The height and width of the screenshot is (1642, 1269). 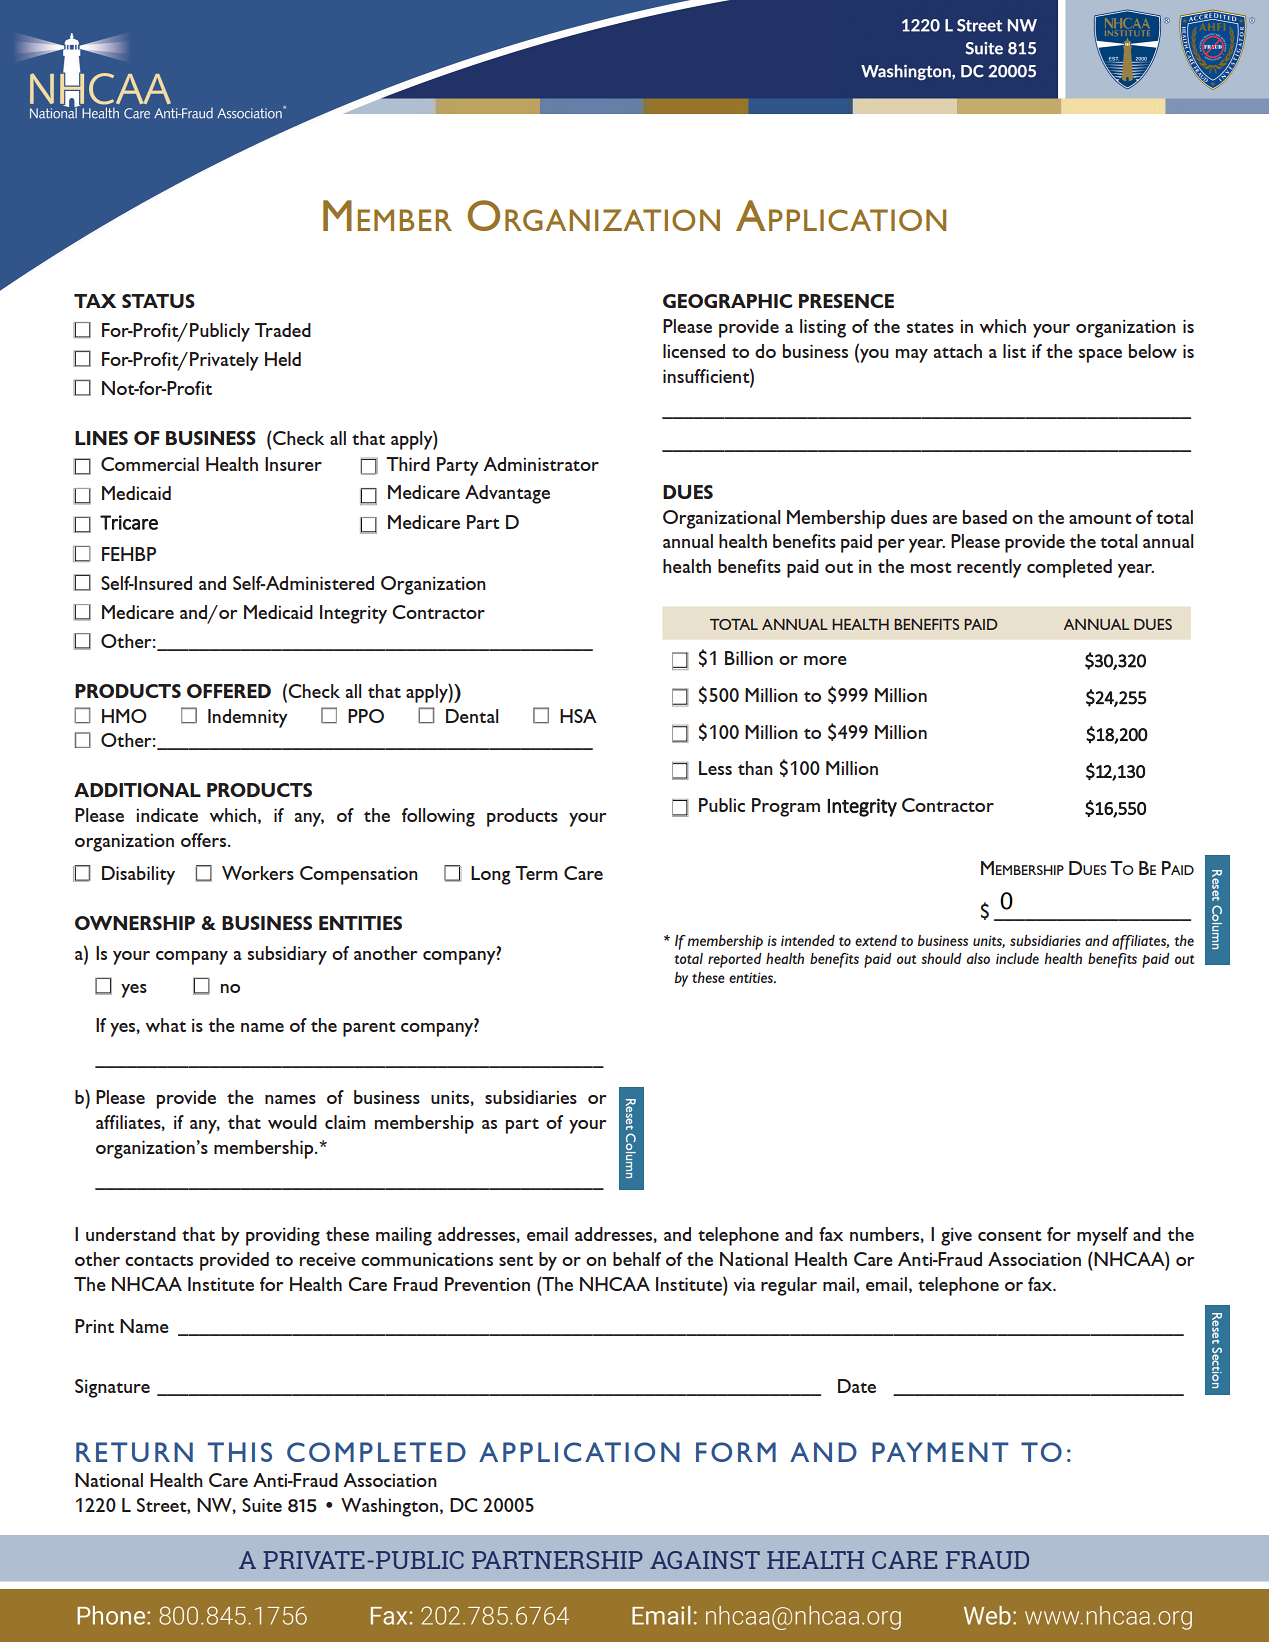 I want to click on give, so click(x=956, y=1237).
